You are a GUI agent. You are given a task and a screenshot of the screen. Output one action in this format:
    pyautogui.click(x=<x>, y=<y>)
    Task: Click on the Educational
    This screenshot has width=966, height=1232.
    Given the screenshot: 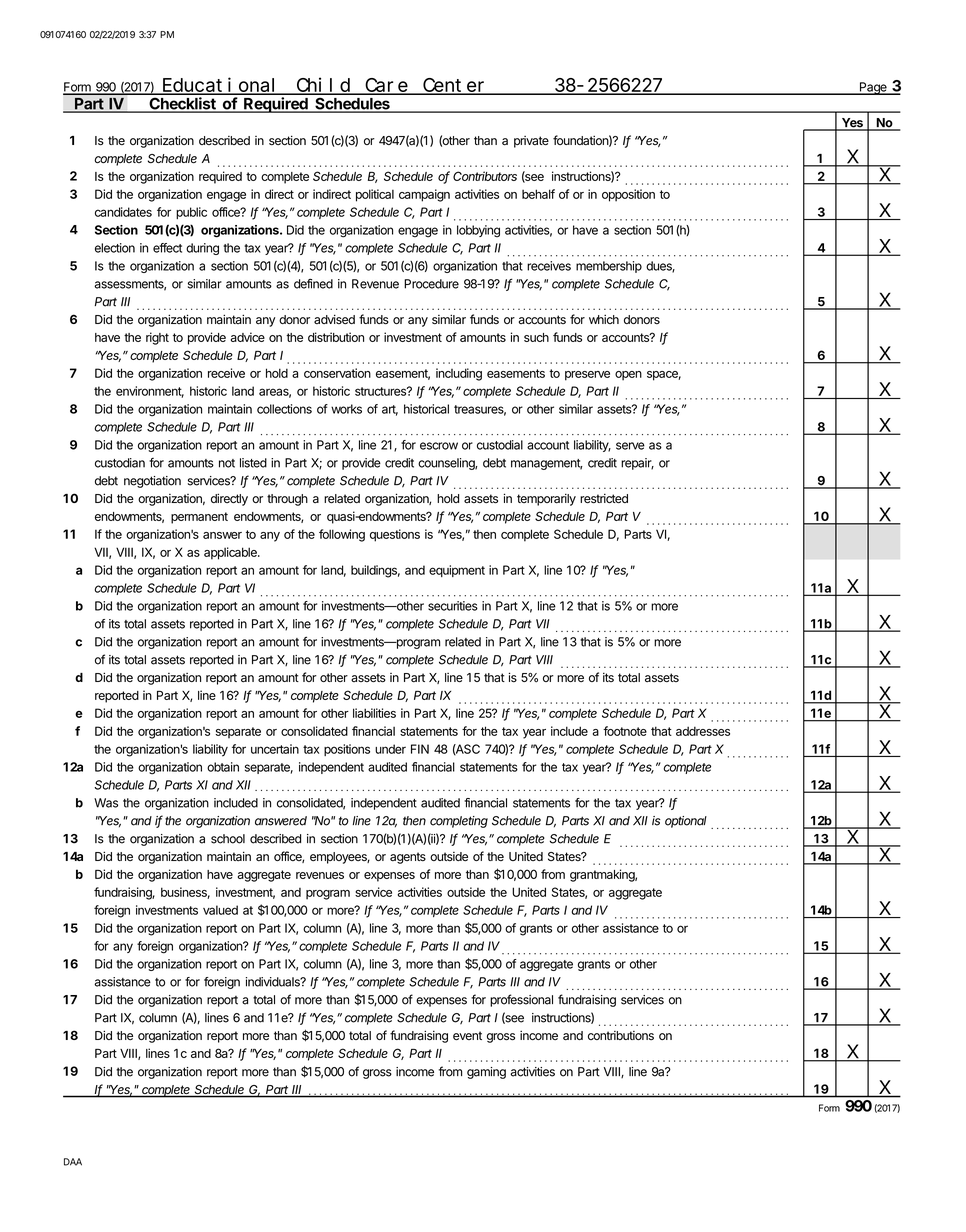 What is the action you would take?
    pyautogui.click(x=221, y=85)
